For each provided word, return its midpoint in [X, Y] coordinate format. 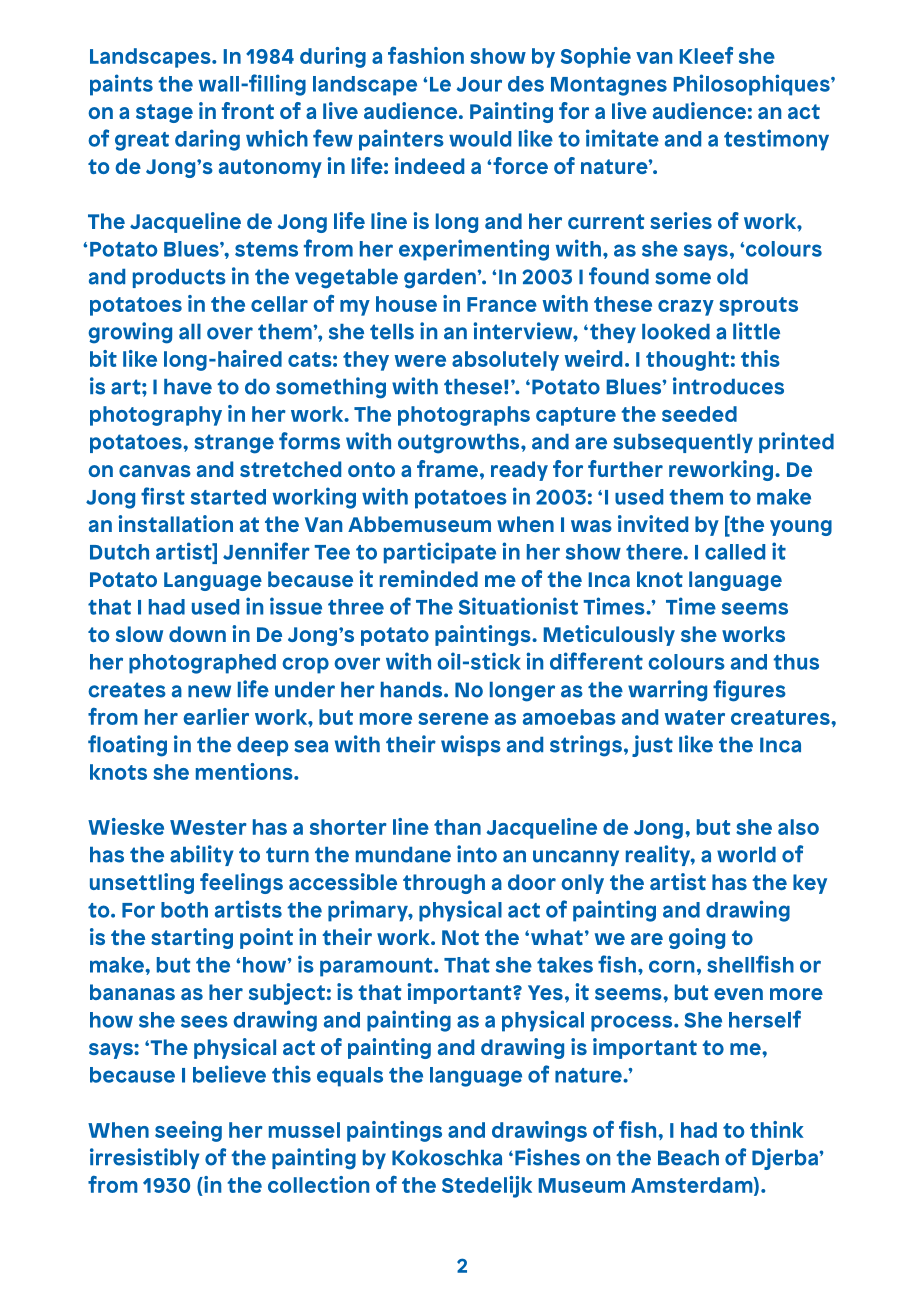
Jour [479, 84]
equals [350, 1077]
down [197, 634]
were [420, 361]
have [188, 387]
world [746, 855]
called [735, 552]
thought [687, 361]
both [184, 910]
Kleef [706, 55]
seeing [188, 1131]
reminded [429, 578]
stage [164, 113]
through [444, 884]
